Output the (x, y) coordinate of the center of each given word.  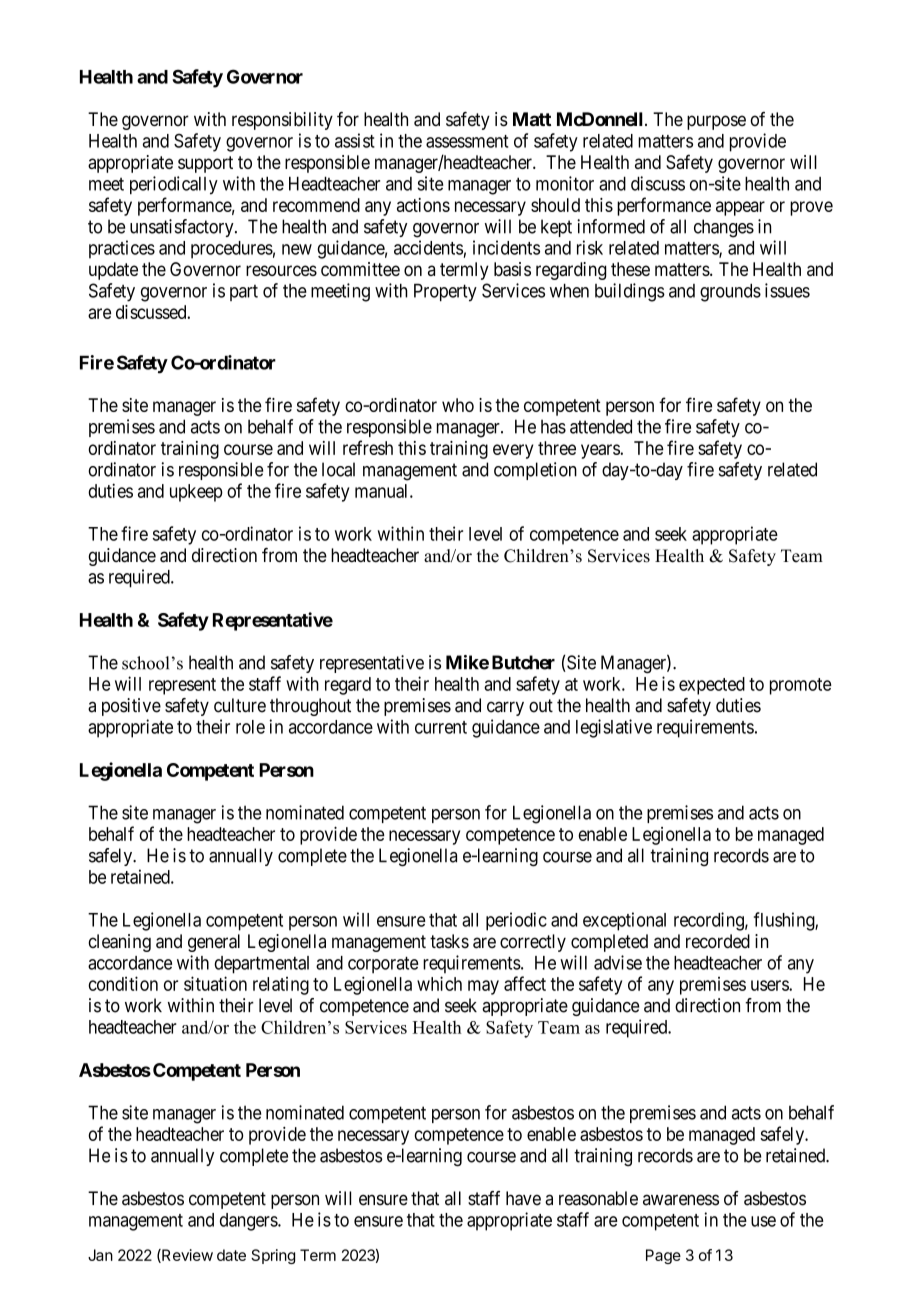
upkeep (196, 493)
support (205, 164)
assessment (467, 141)
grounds (730, 292)
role (250, 727)
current (441, 727)
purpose (716, 122)
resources (281, 270)
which (439, 983)
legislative (614, 728)
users (770, 985)
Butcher (523, 662)
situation (215, 983)
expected (712, 686)
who (458, 405)
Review (186, 1256)
